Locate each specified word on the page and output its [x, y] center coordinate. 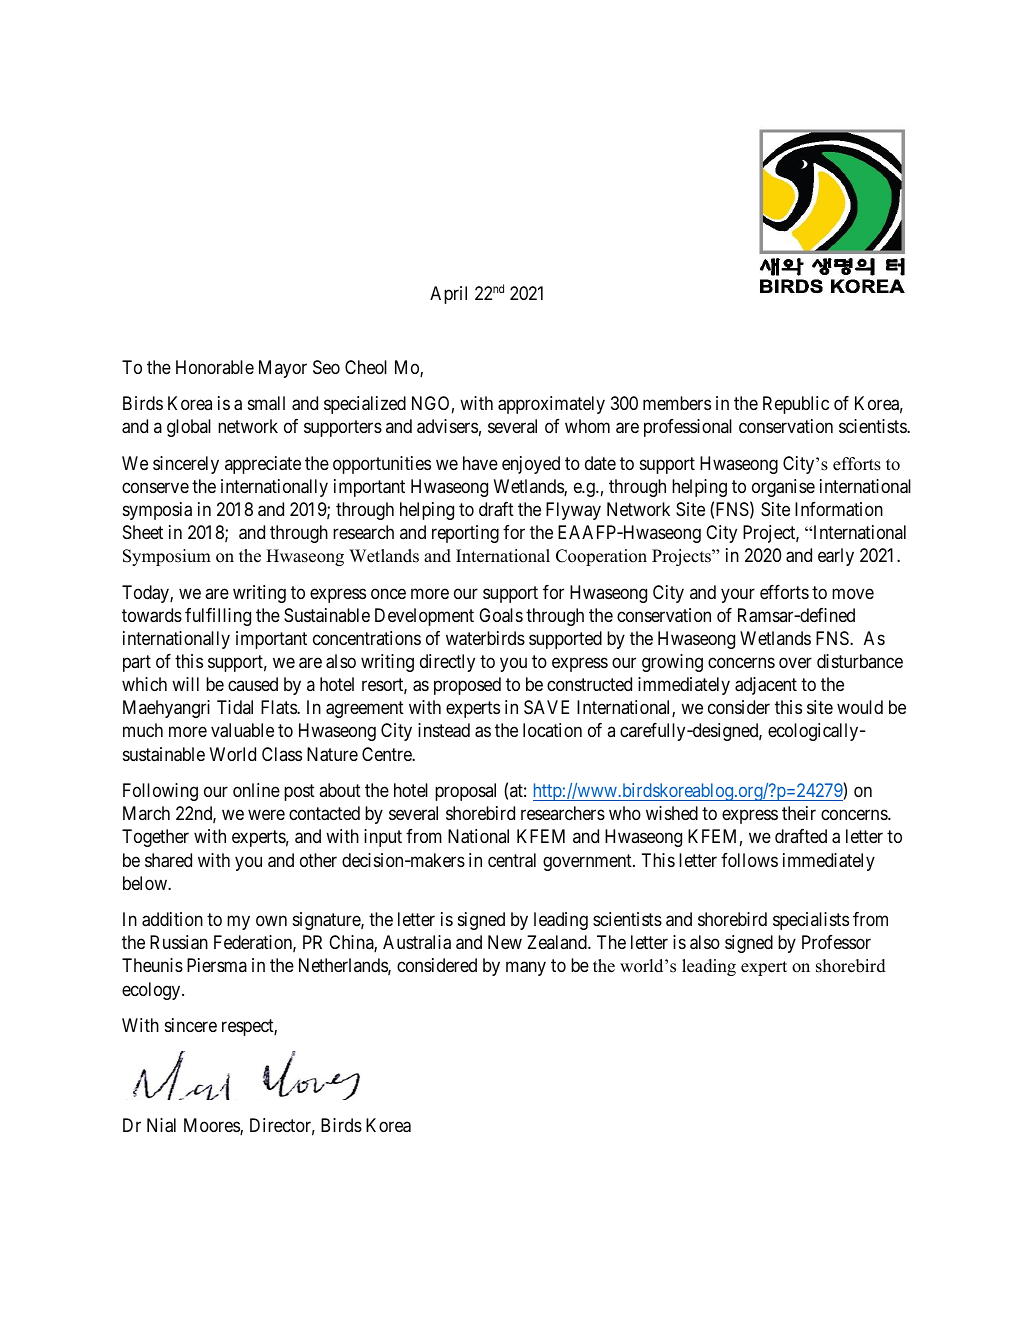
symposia [157, 511]
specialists [811, 921]
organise [783, 488]
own [271, 921]
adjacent [766, 686]
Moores [212, 1126]
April [448, 295]
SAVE [546, 707]
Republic [796, 405]
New [505, 942]
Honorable [215, 367]
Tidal [235, 707]
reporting [465, 534]
